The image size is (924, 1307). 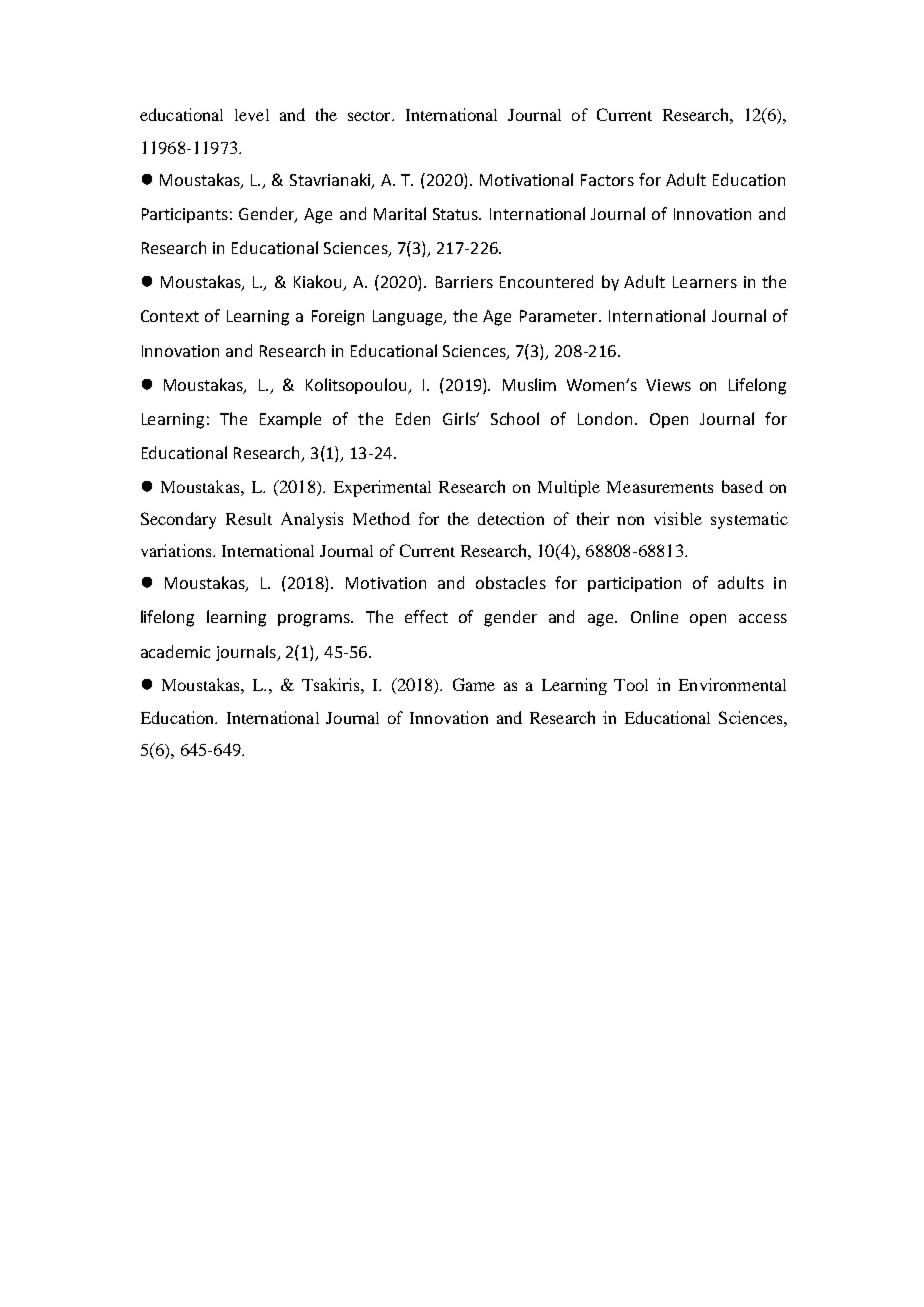 I want to click on sector, so click(x=370, y=116).
